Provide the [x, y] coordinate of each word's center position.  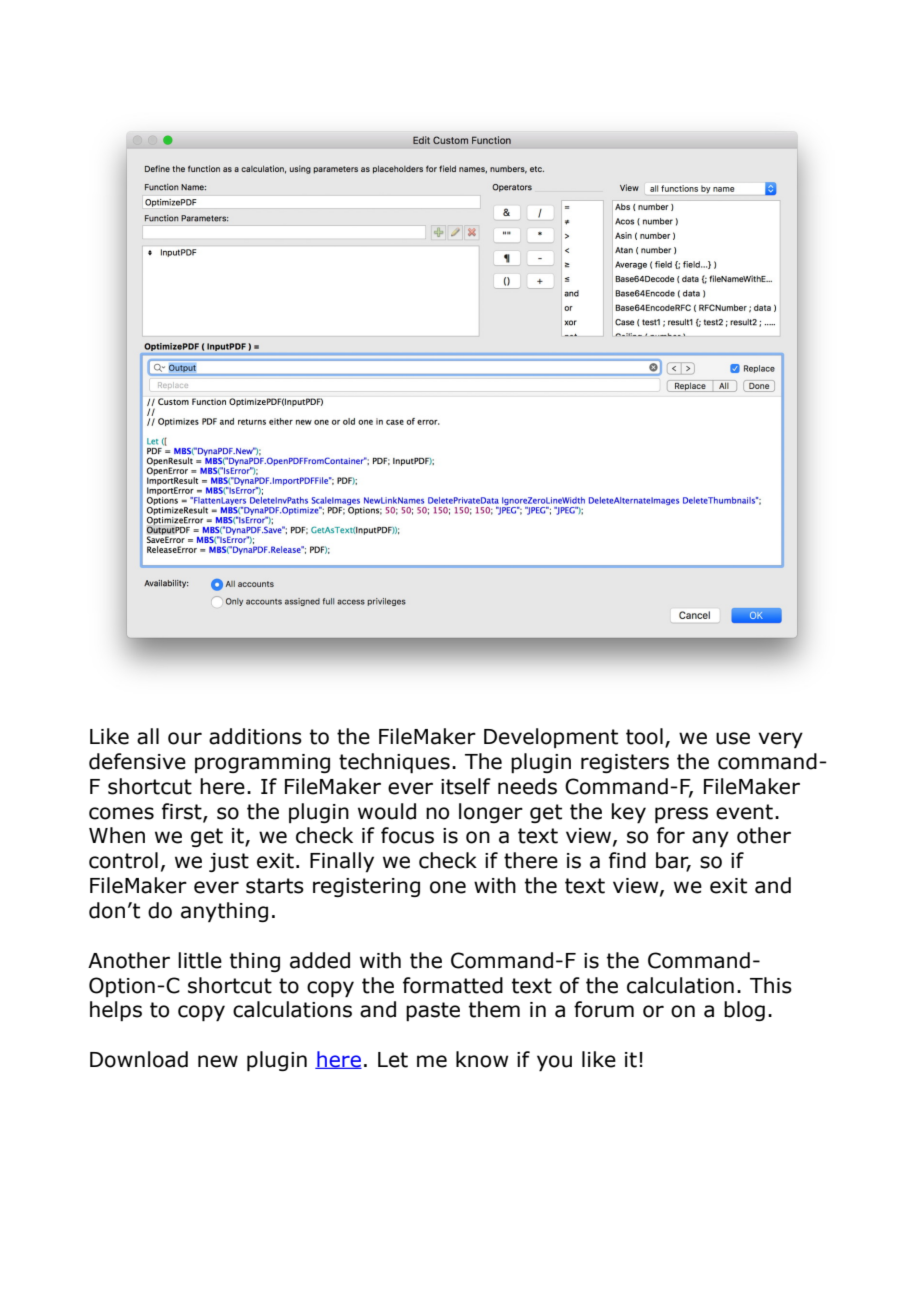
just [229, 862]
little [200, 960]
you [554, 1063]
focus [407, 835]
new [218, 1061]
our [185, 738]
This [771, 985]
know [482, 1059]
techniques [394, 763]
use [733, 738]
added [320, 960]
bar [673, 861]
